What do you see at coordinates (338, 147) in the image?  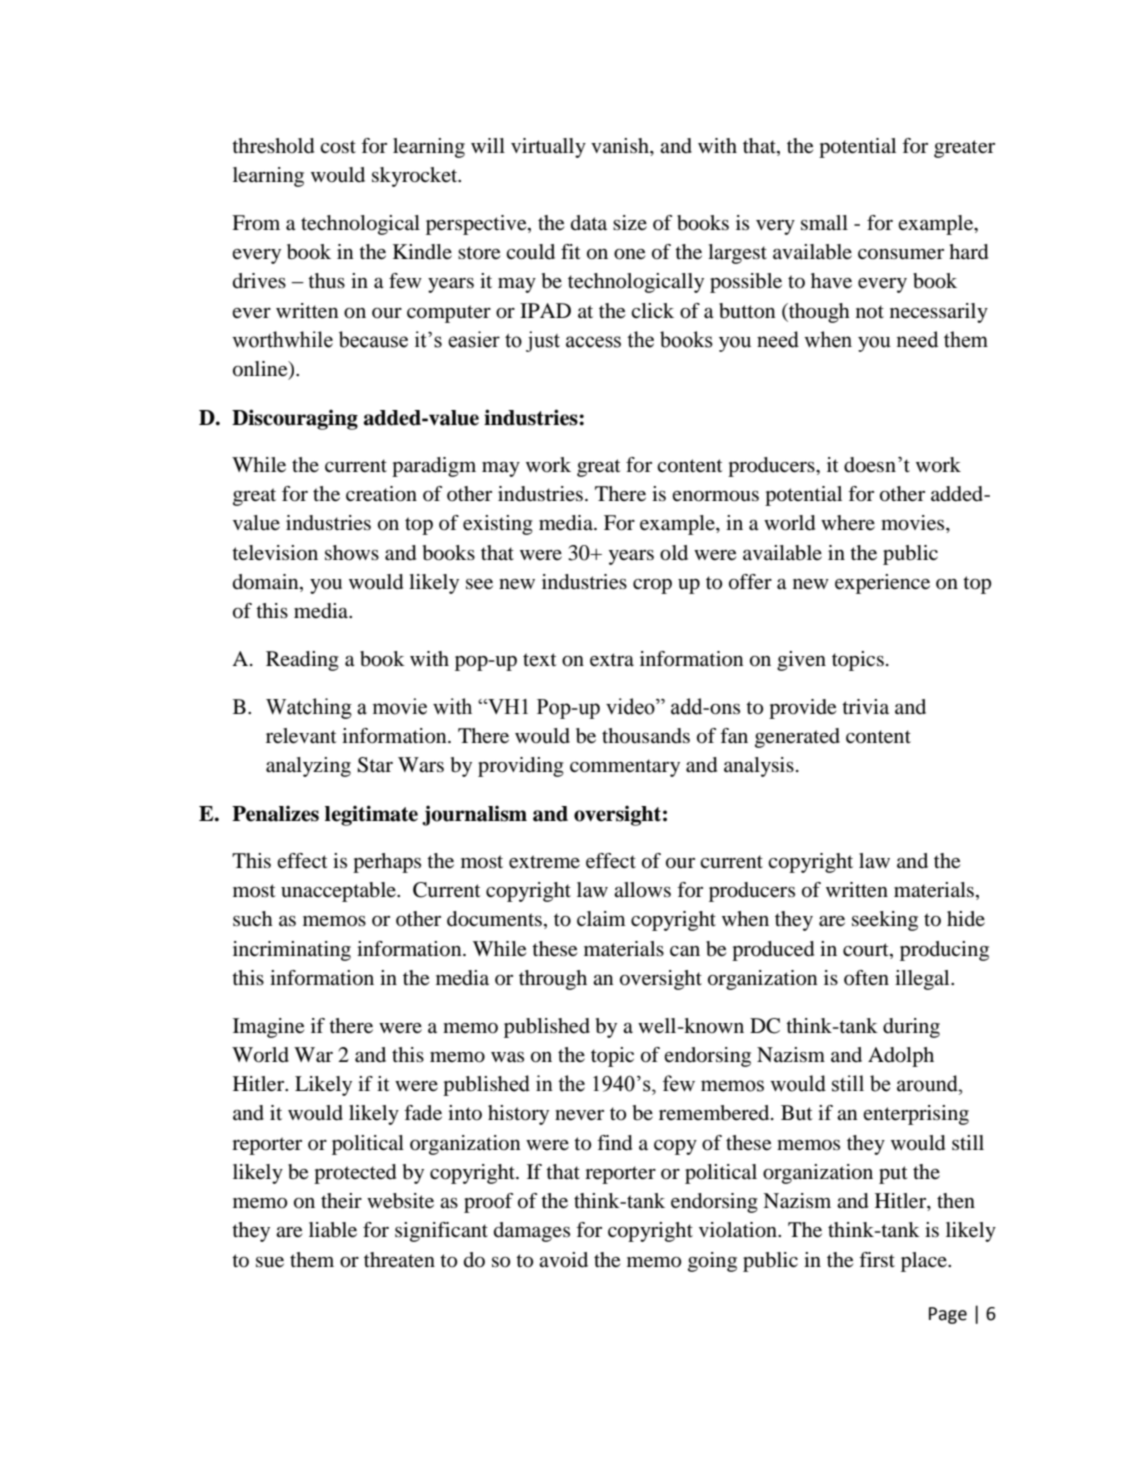 I see `cost` at bounding box center [338, 147].
